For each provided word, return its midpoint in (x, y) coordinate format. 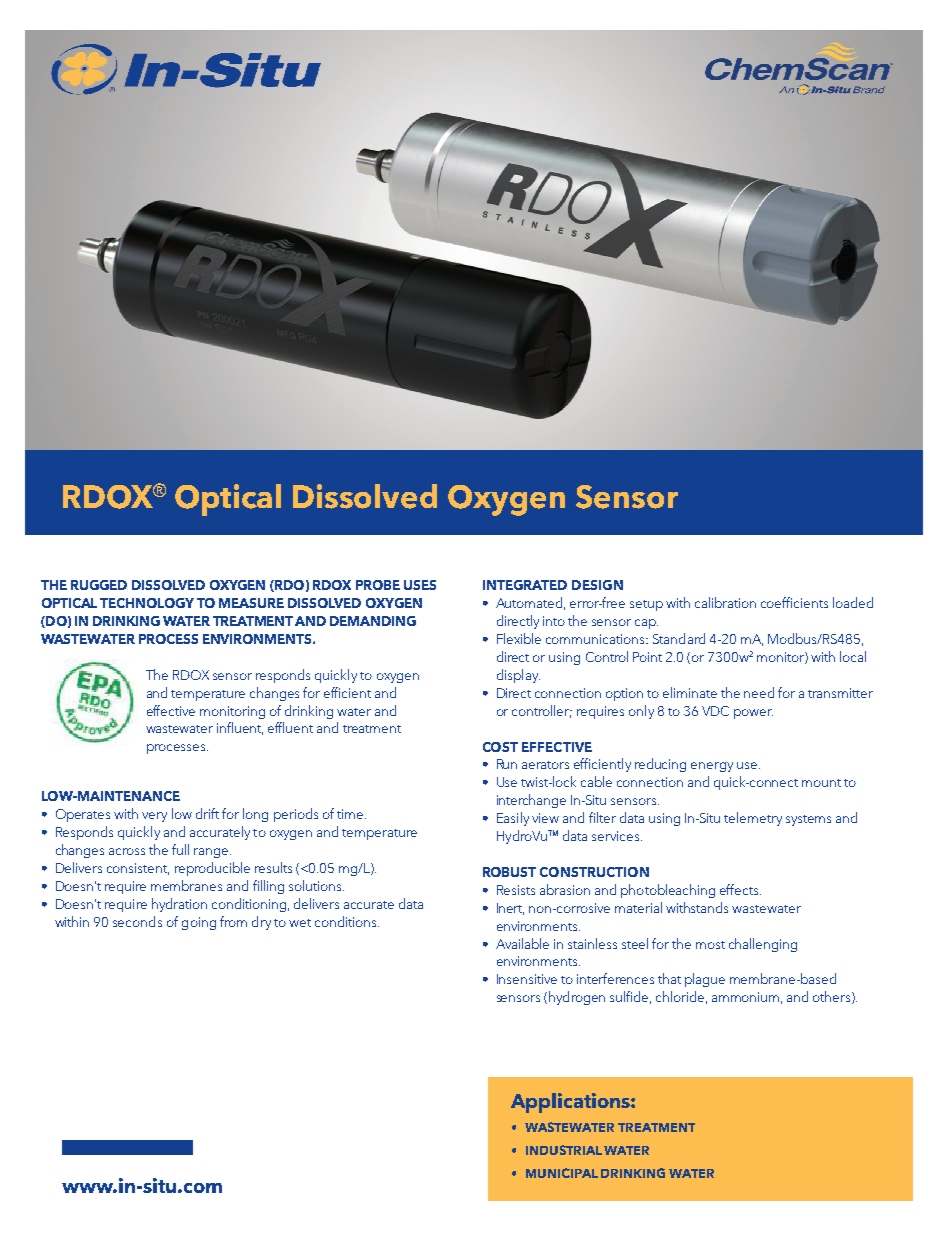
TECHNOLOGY (147, 603)
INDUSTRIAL (564, 1150)
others (833, 997)
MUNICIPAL (562, 1173)
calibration (725, 602)
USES (420, 585)
